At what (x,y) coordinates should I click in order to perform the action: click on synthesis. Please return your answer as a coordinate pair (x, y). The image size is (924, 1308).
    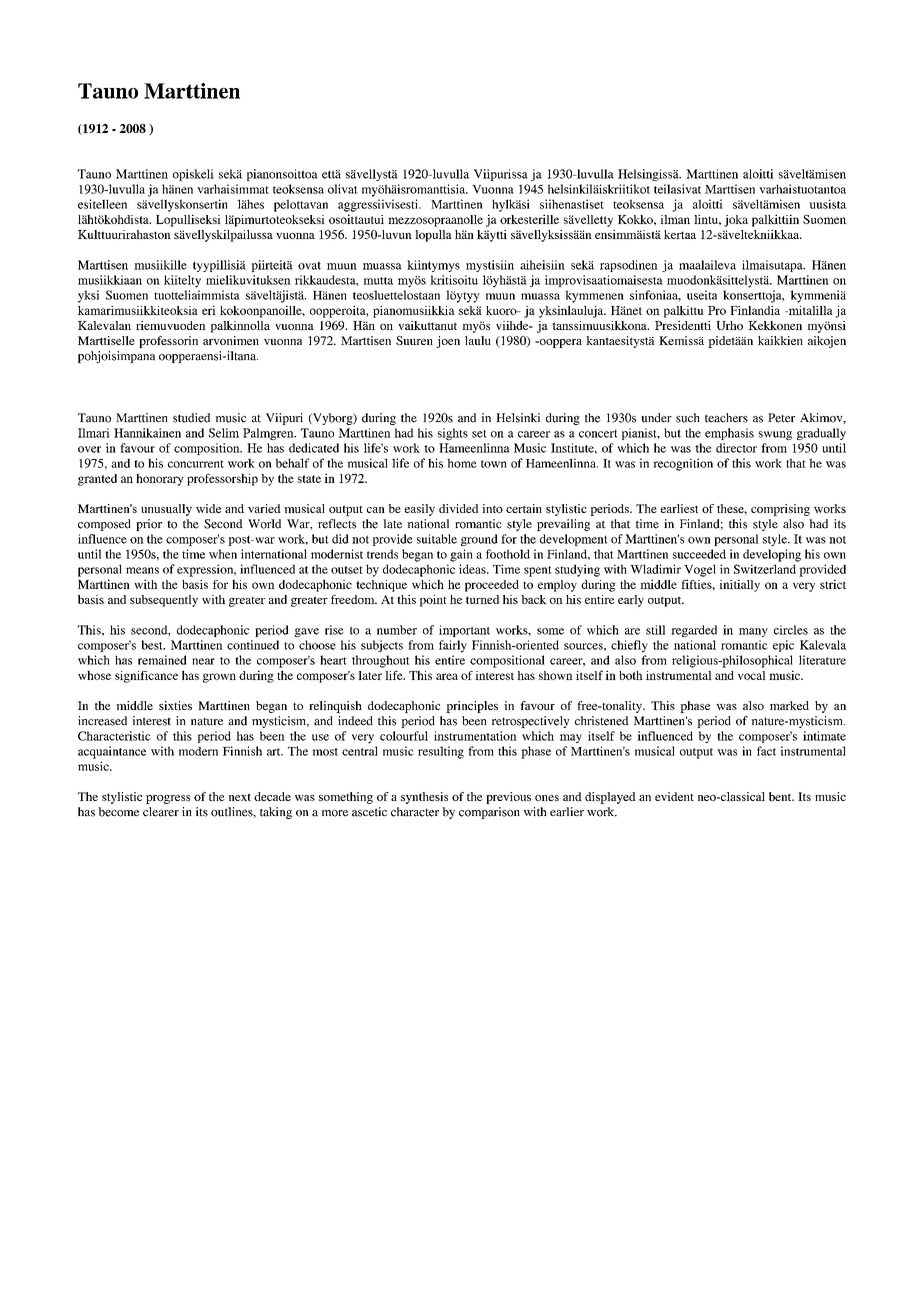
    Looking at the image, I should click on (424, 798).
